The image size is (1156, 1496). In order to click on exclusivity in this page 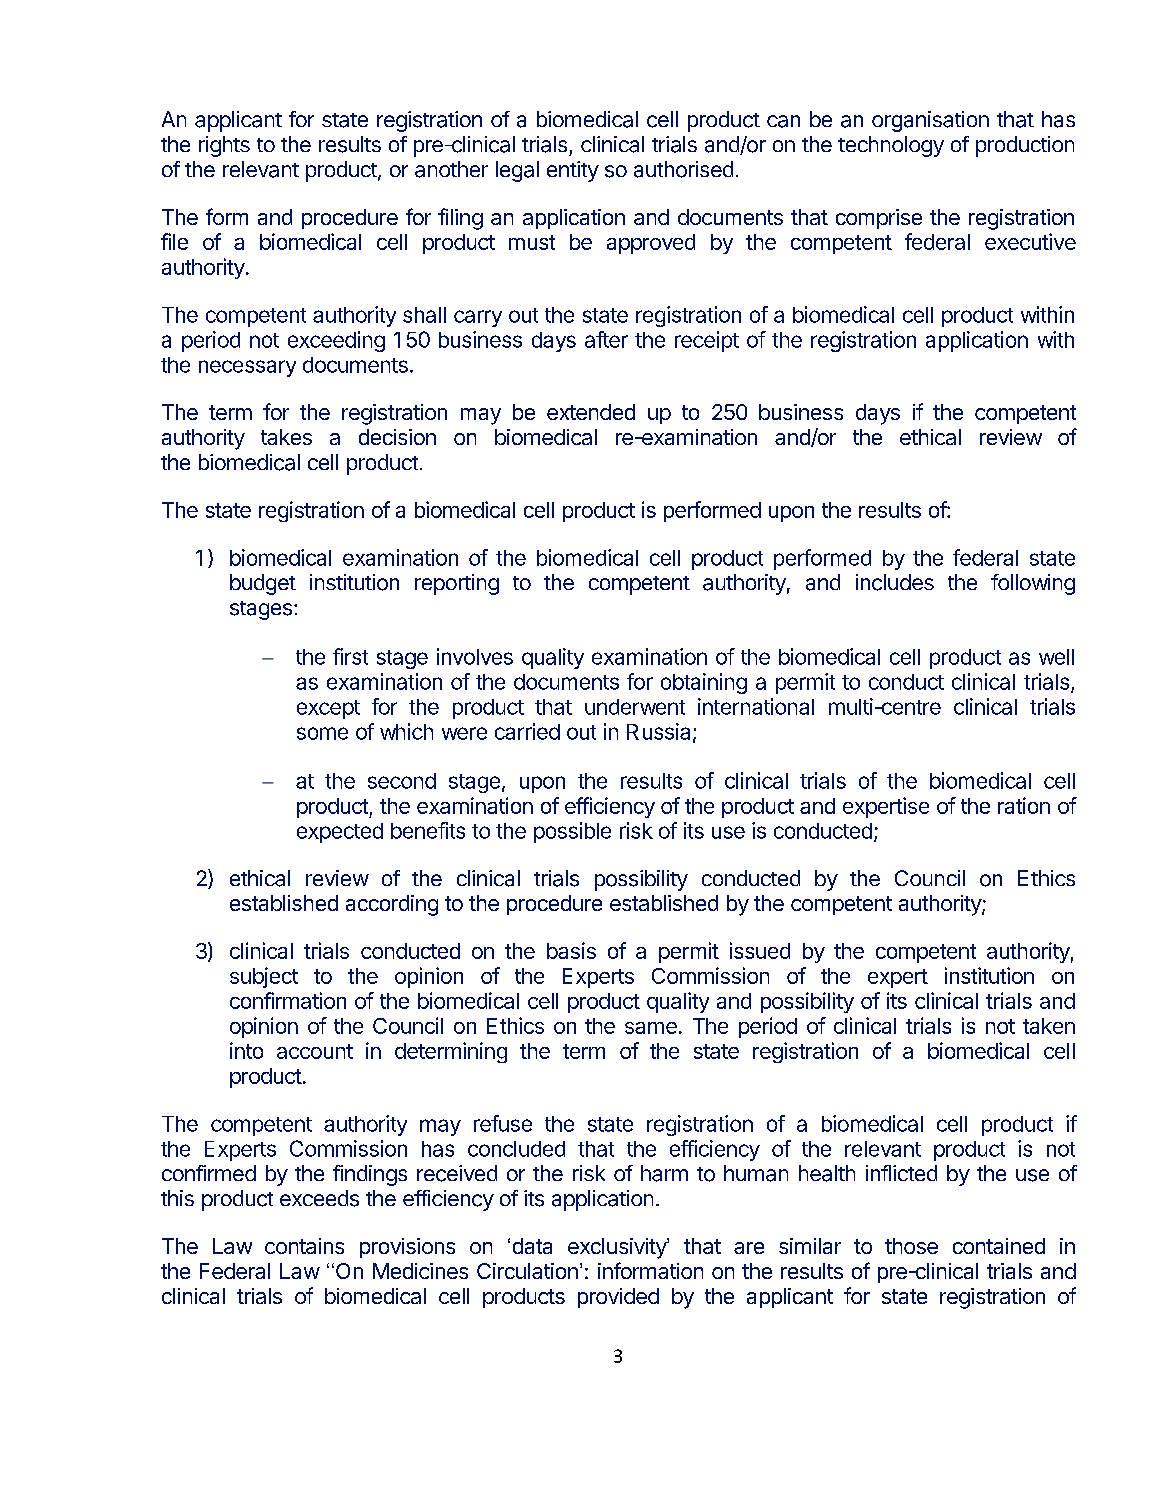, I will do `click(618, 1248)`.
